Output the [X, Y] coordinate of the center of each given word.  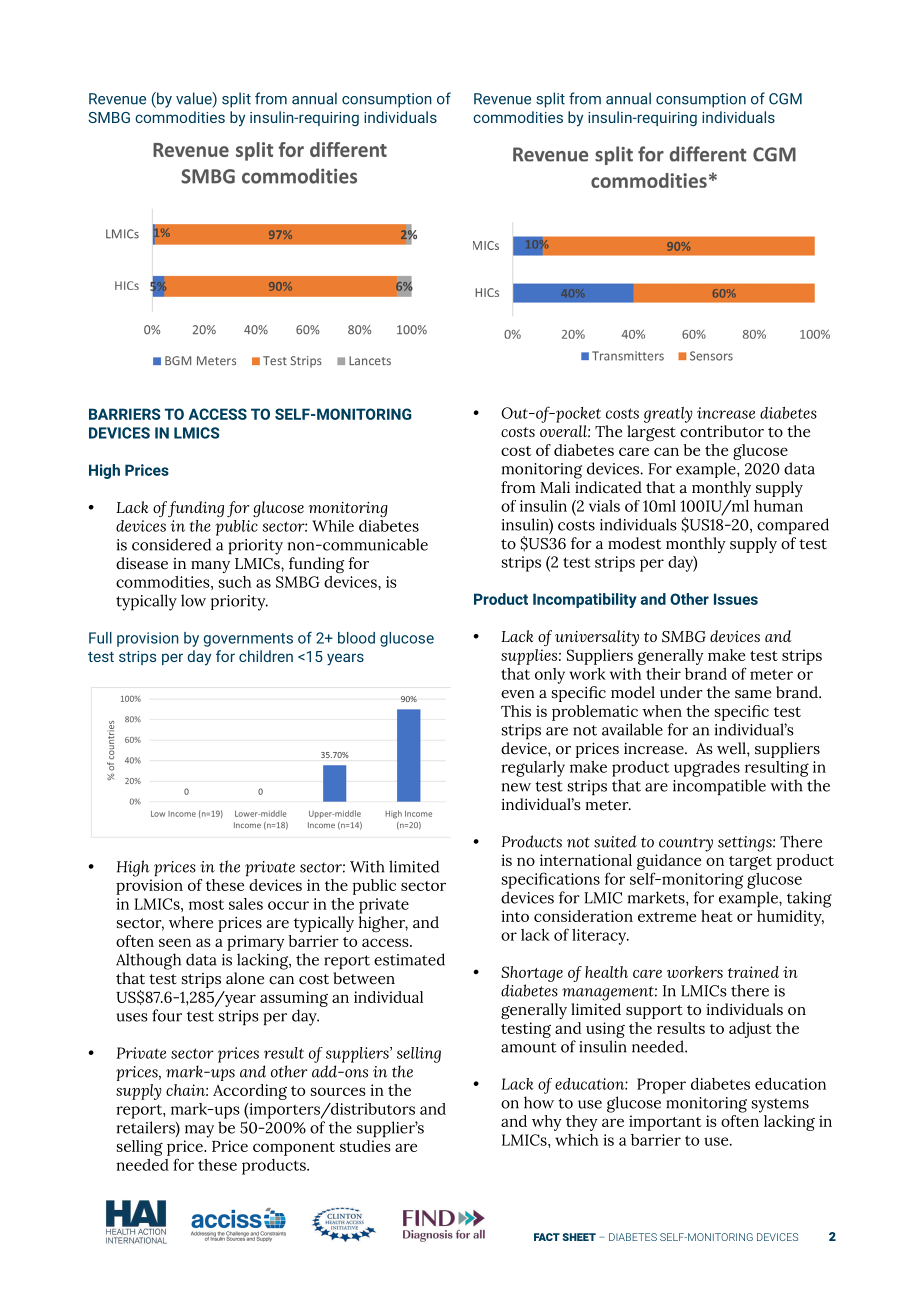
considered [171, 544]
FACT [547, 1237]
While [333, 526]
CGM [785, 99]
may [199, 1131]
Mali [555, 487]
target [750, 863]
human [778, 506]
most [206, 904]
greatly [668, 415]
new [516, 787]
